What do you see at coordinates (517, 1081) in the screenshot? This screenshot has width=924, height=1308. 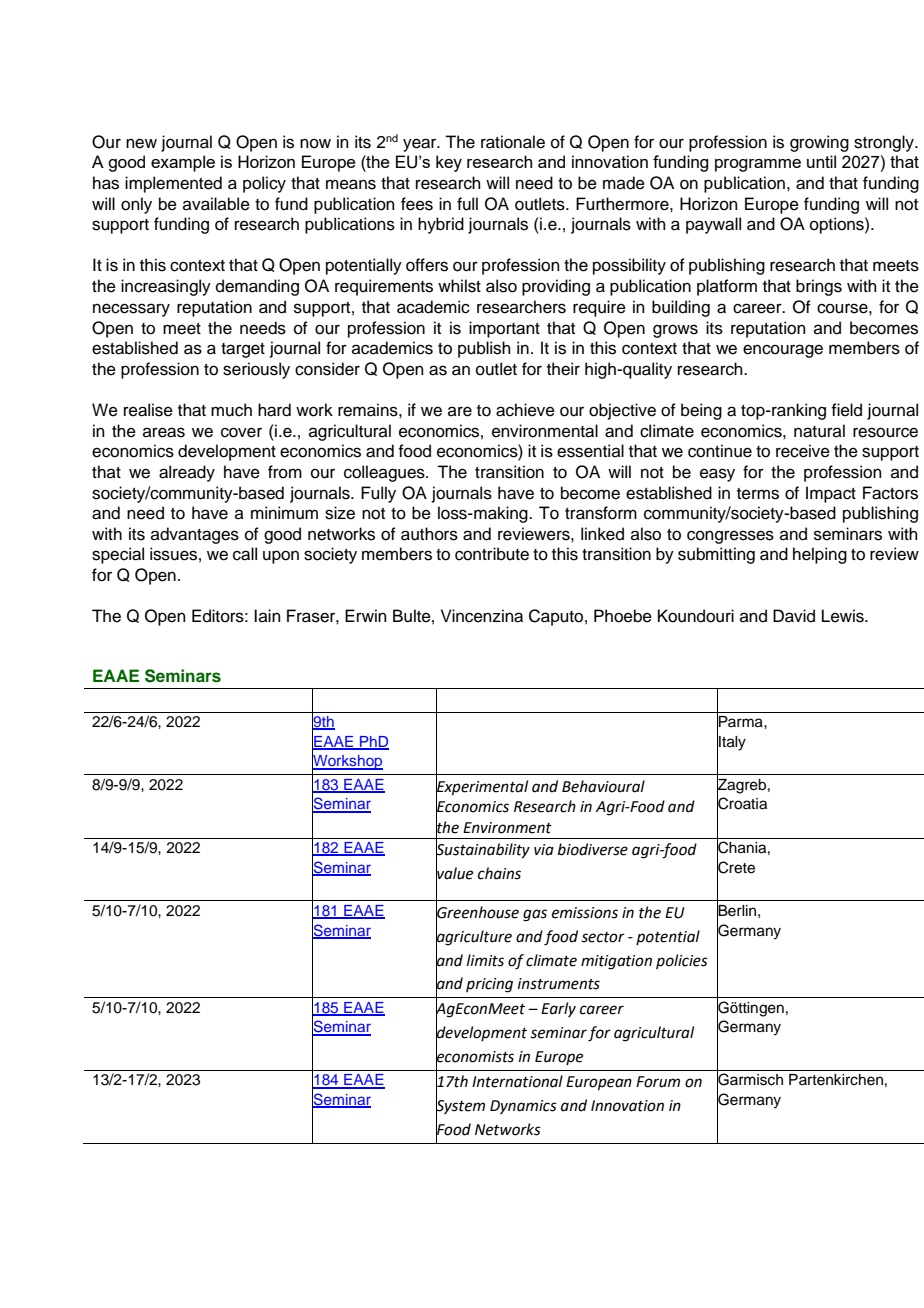 I see `International` at bounding box center [517, 1081].
